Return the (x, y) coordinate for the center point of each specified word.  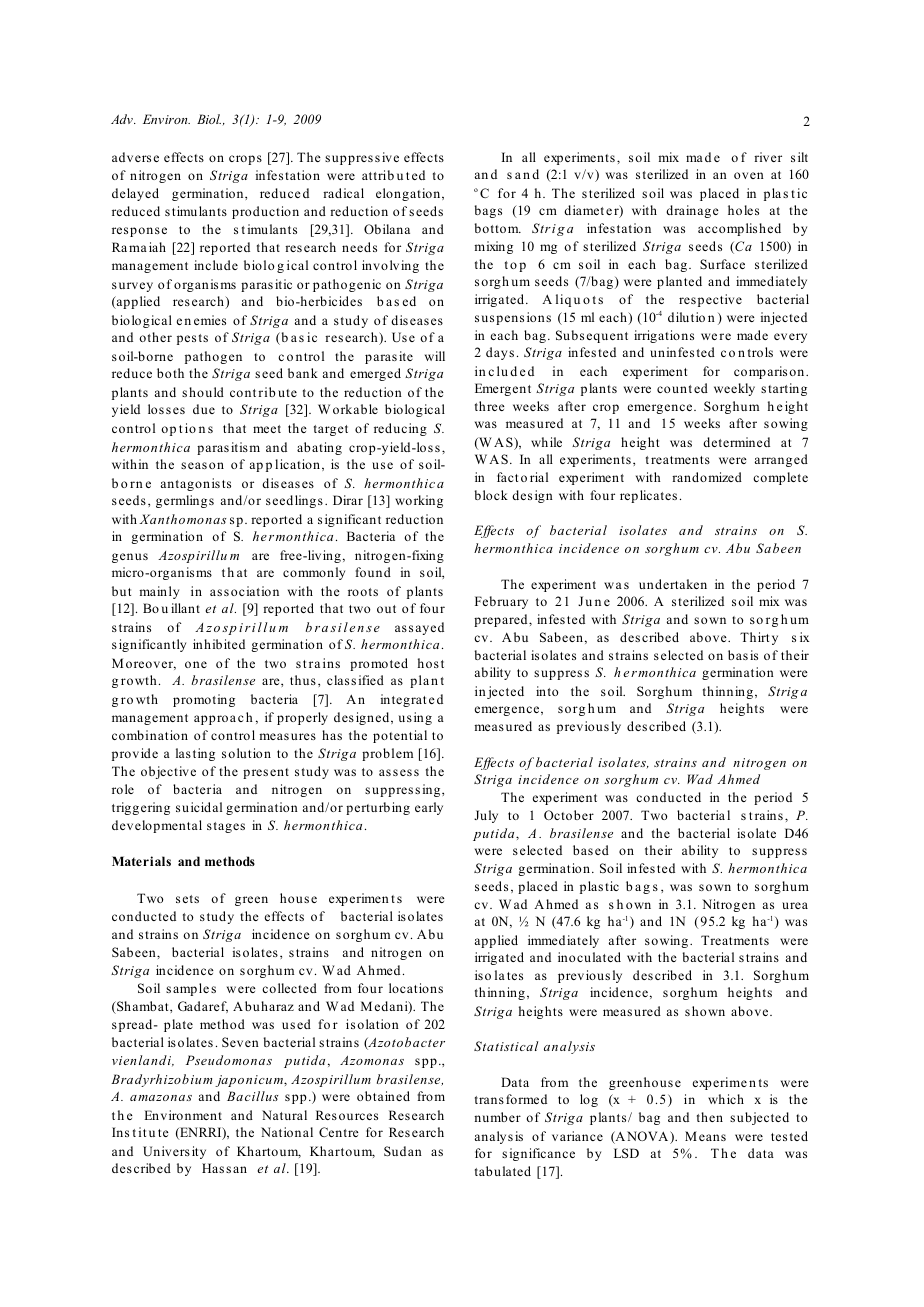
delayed (135, 194)
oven (749, 175)
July (486, 816)
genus (130, 558)
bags (488, 211)
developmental (157, 826)
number (497, 1117)
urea (795, 905)
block (491, 495)
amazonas (161, 1098)
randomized (707, 477)
